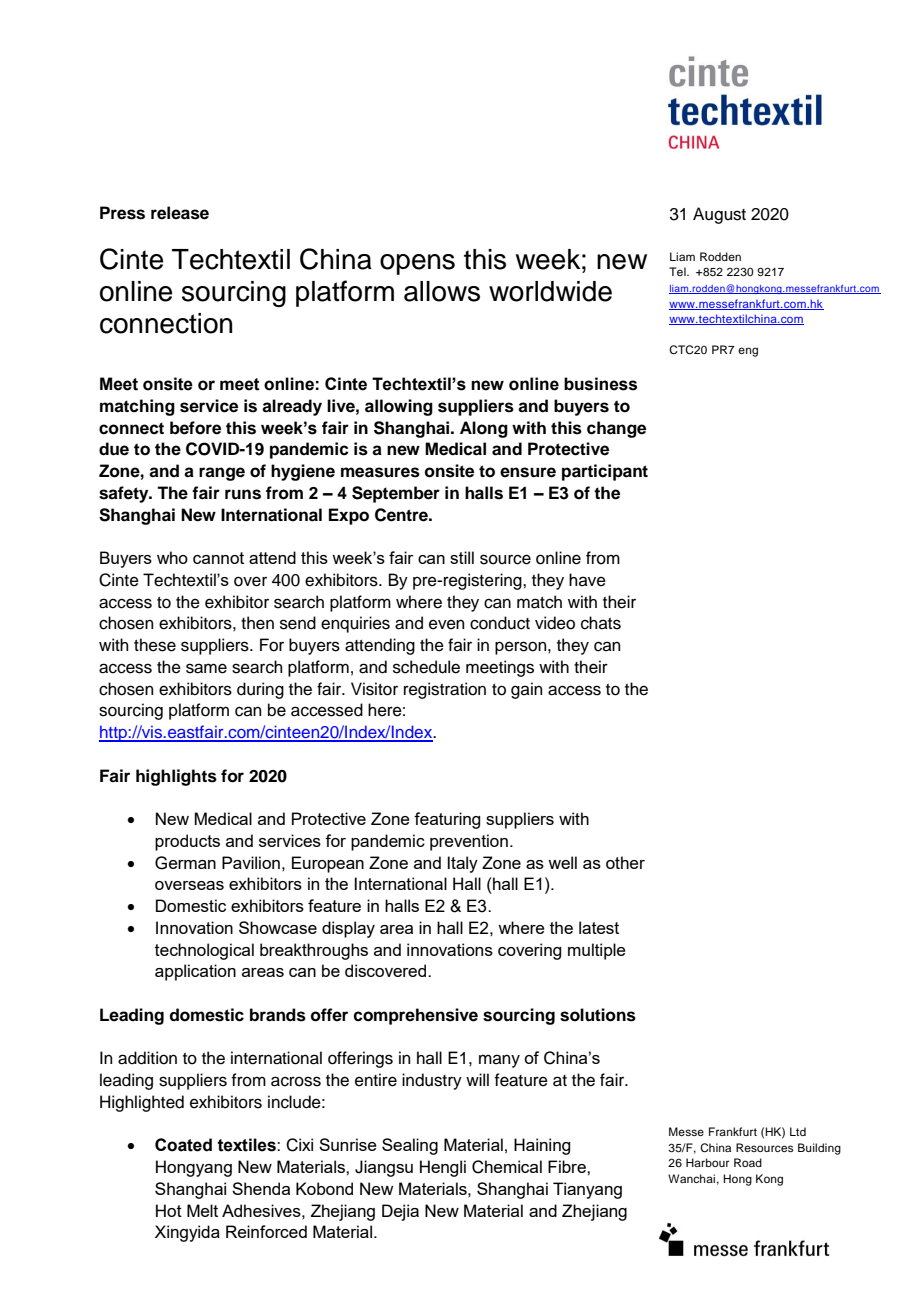 Image resolution: width=924 pixels, height=1308 pixels. Describe the element at coordinates (206, 668) in the screenshot. I see `same` at that location.
